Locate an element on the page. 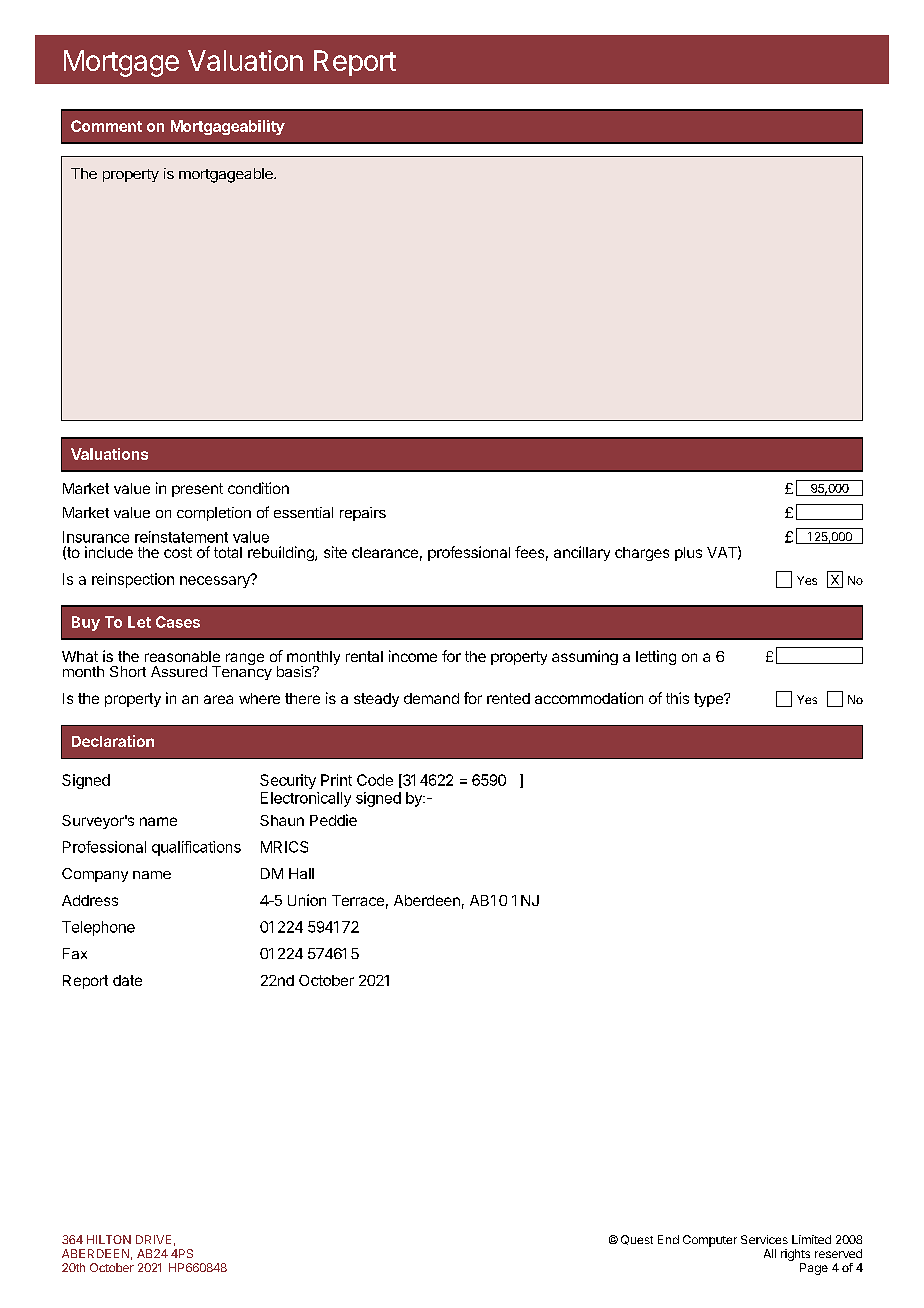  repairs is located at coordinates (363, 514).
